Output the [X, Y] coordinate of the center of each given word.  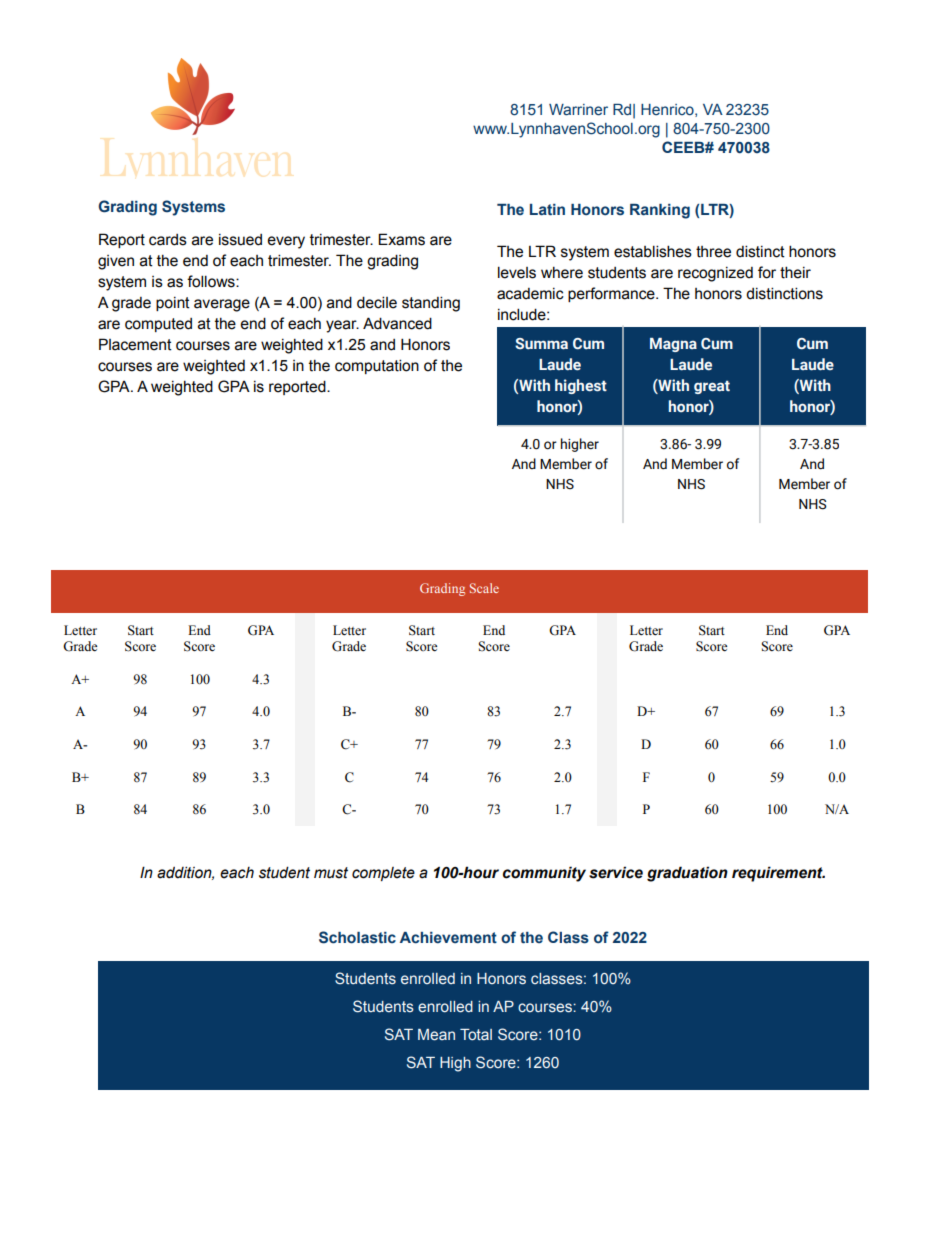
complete [383, 874]
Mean [436, 1035]
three [713, 252]
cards [168, 240]
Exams [401, 239]
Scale [484, 588]
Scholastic [357, 937]
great [712, 387]
